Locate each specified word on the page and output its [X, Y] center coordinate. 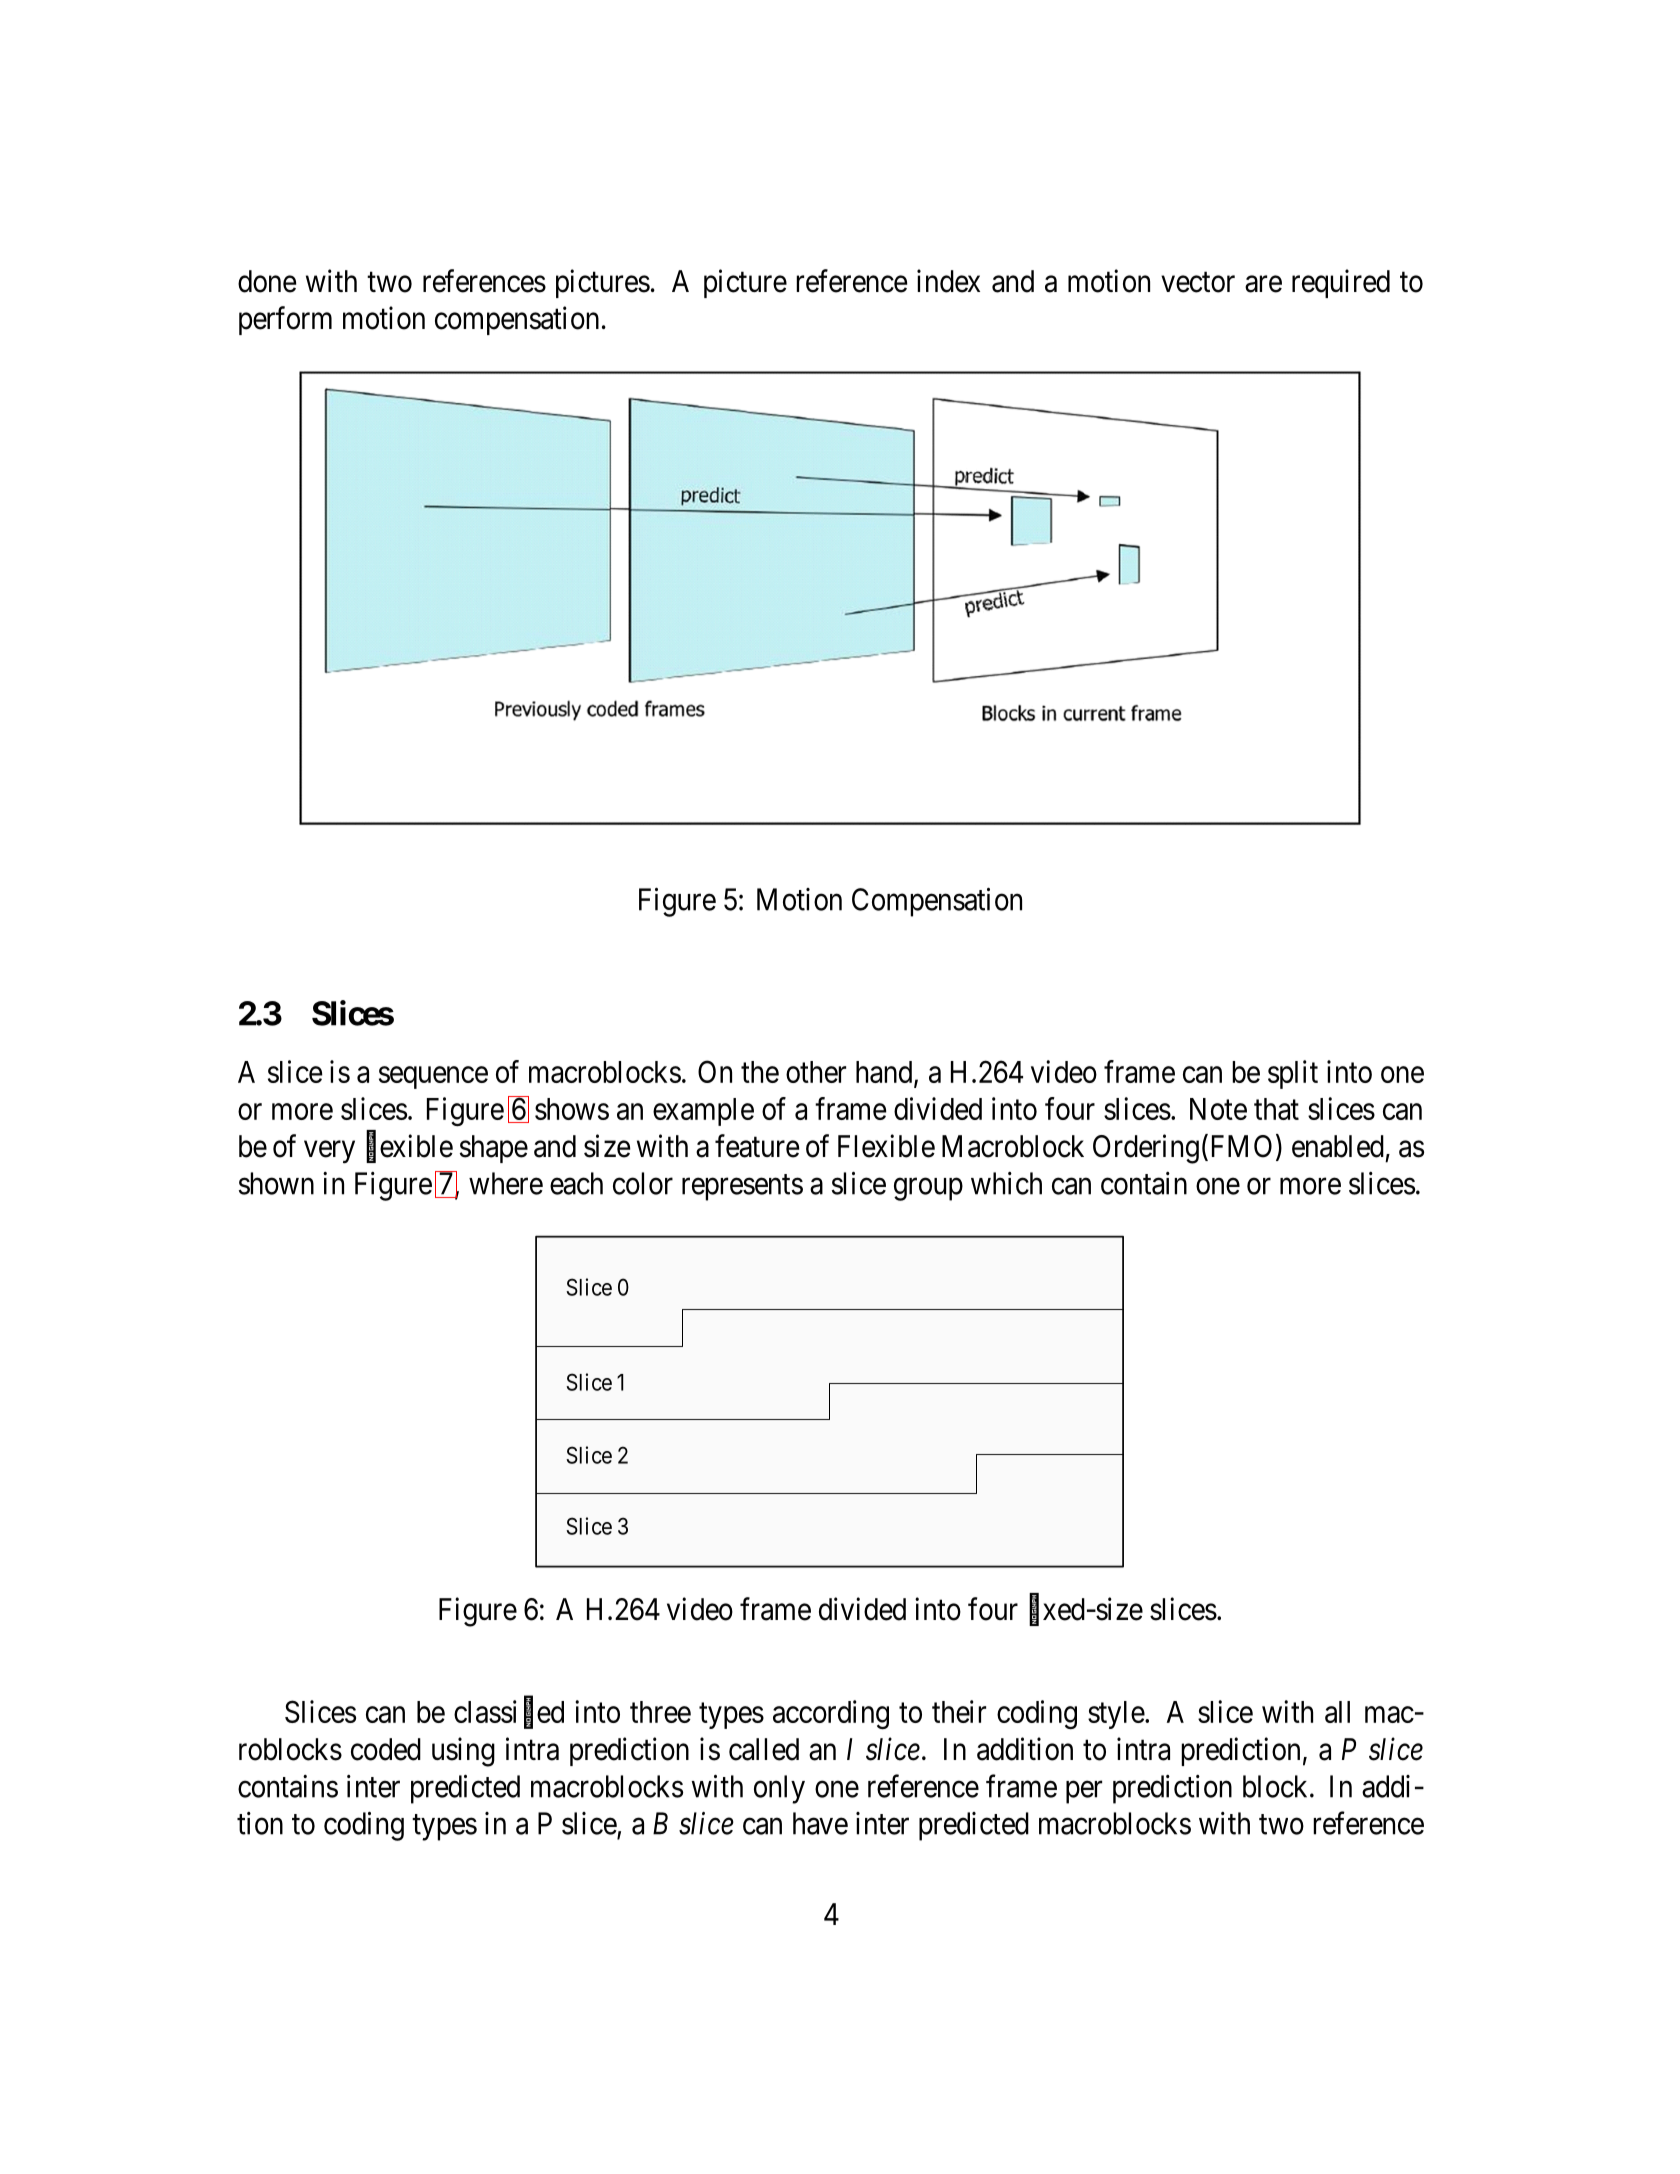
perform [285, 320]
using [463, 1752]
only [779, 1789]
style [1116, 1715]
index [948, 281]
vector [1198, 282]
